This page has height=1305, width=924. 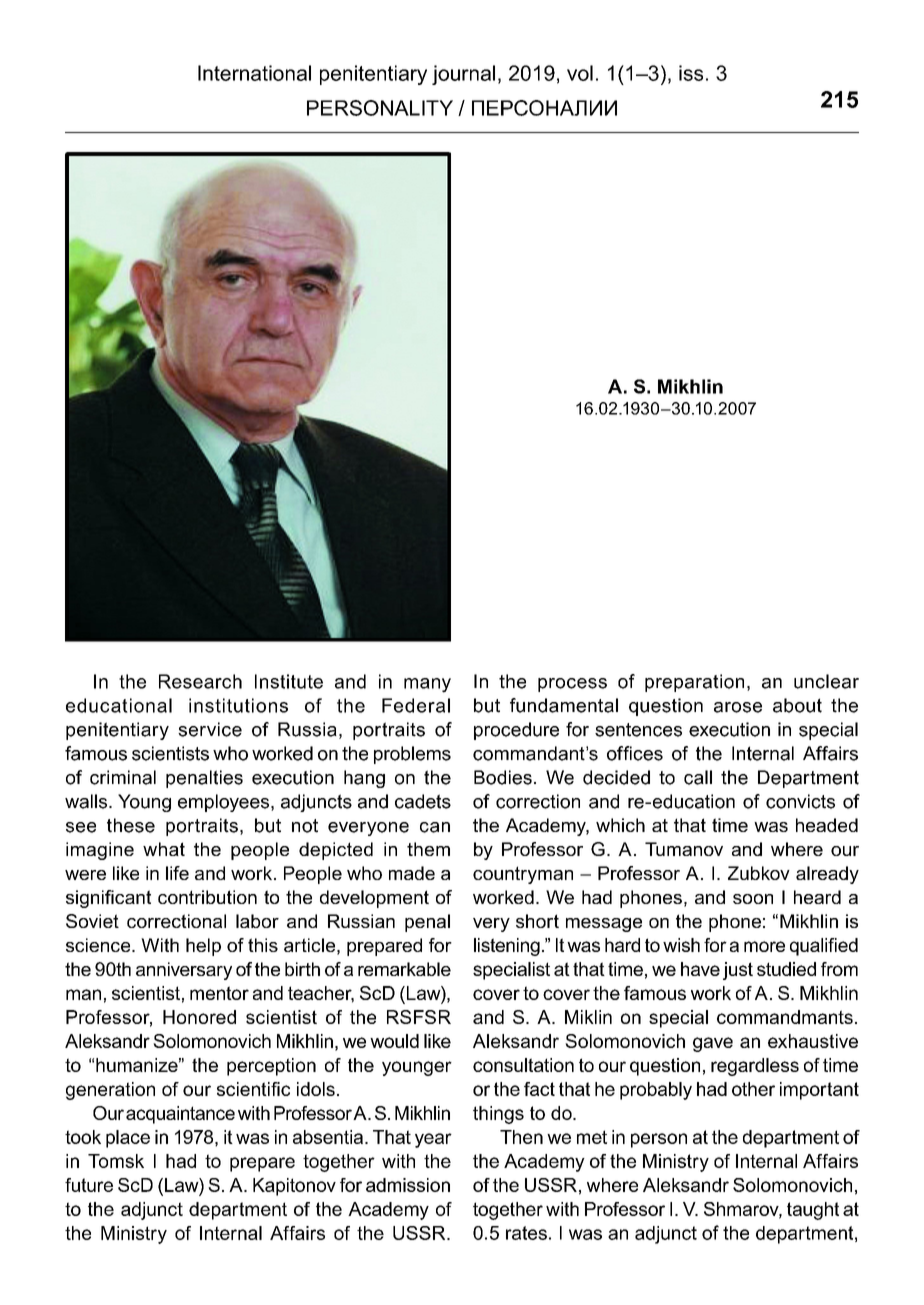 I want to click on Research, so click(x=200, y=681).
